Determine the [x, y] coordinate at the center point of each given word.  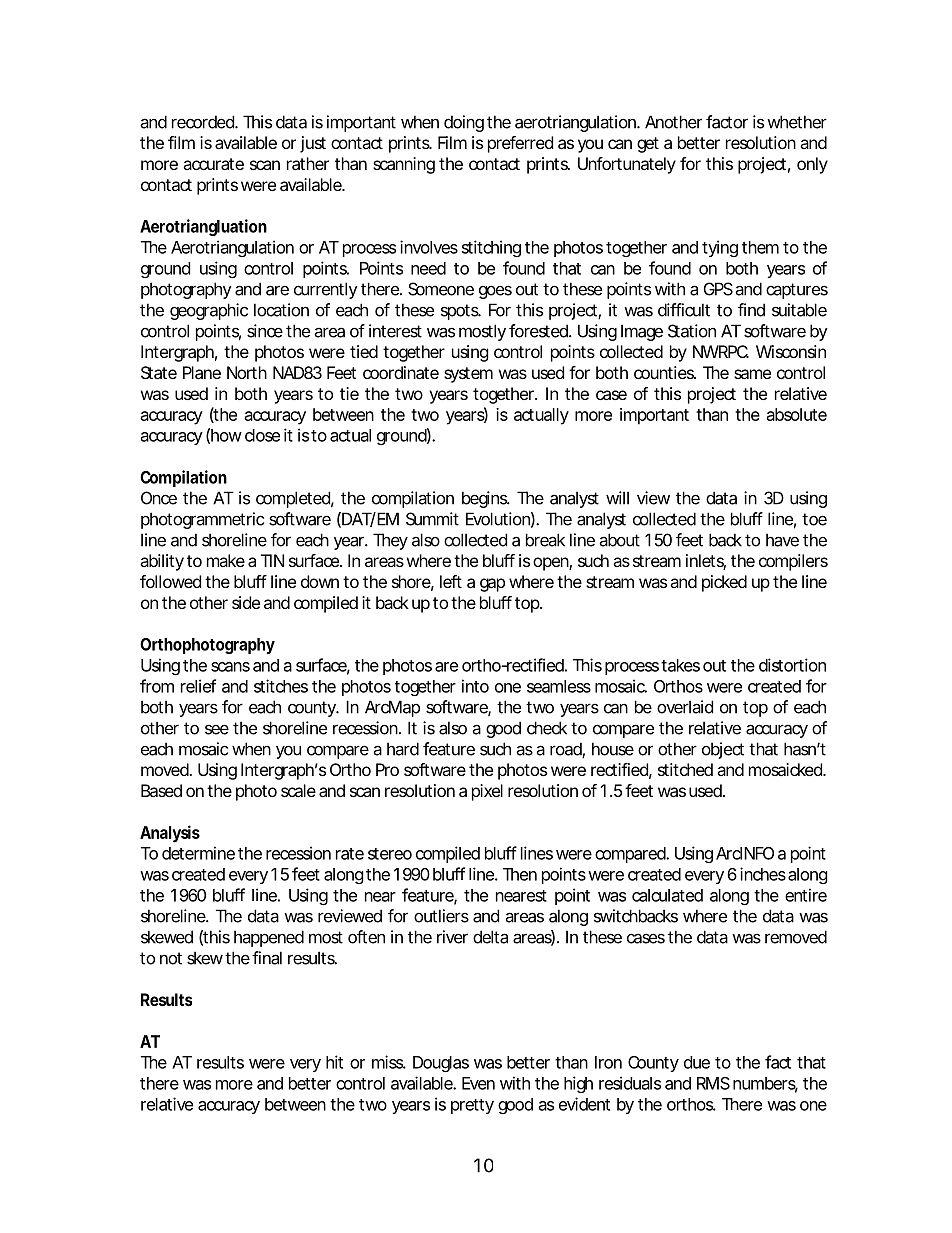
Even [478, 1083]
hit [334, 1062]
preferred [520, 144]
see [217, 729]
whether [797, 122]
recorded [204, 122]
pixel [487, 792]
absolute [797, 414]
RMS [713, 1083]
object [723, 750]
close [262, 435]
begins [486, 499]
